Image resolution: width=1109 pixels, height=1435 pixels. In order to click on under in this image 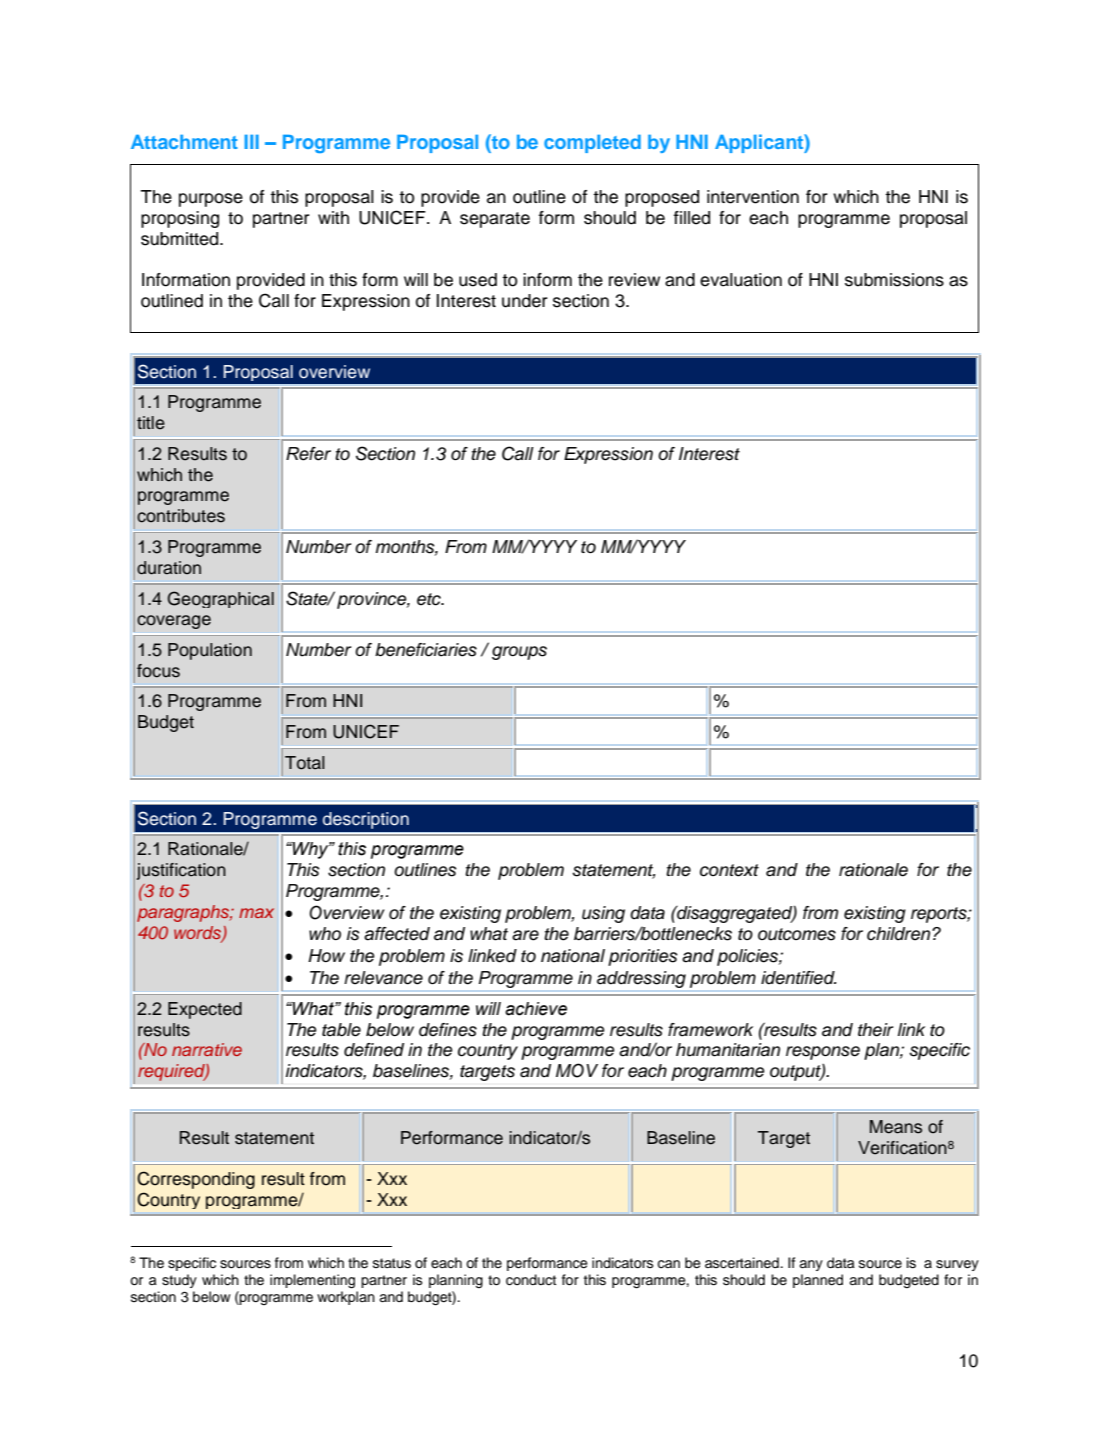, I will do `click(525, 301)`.
